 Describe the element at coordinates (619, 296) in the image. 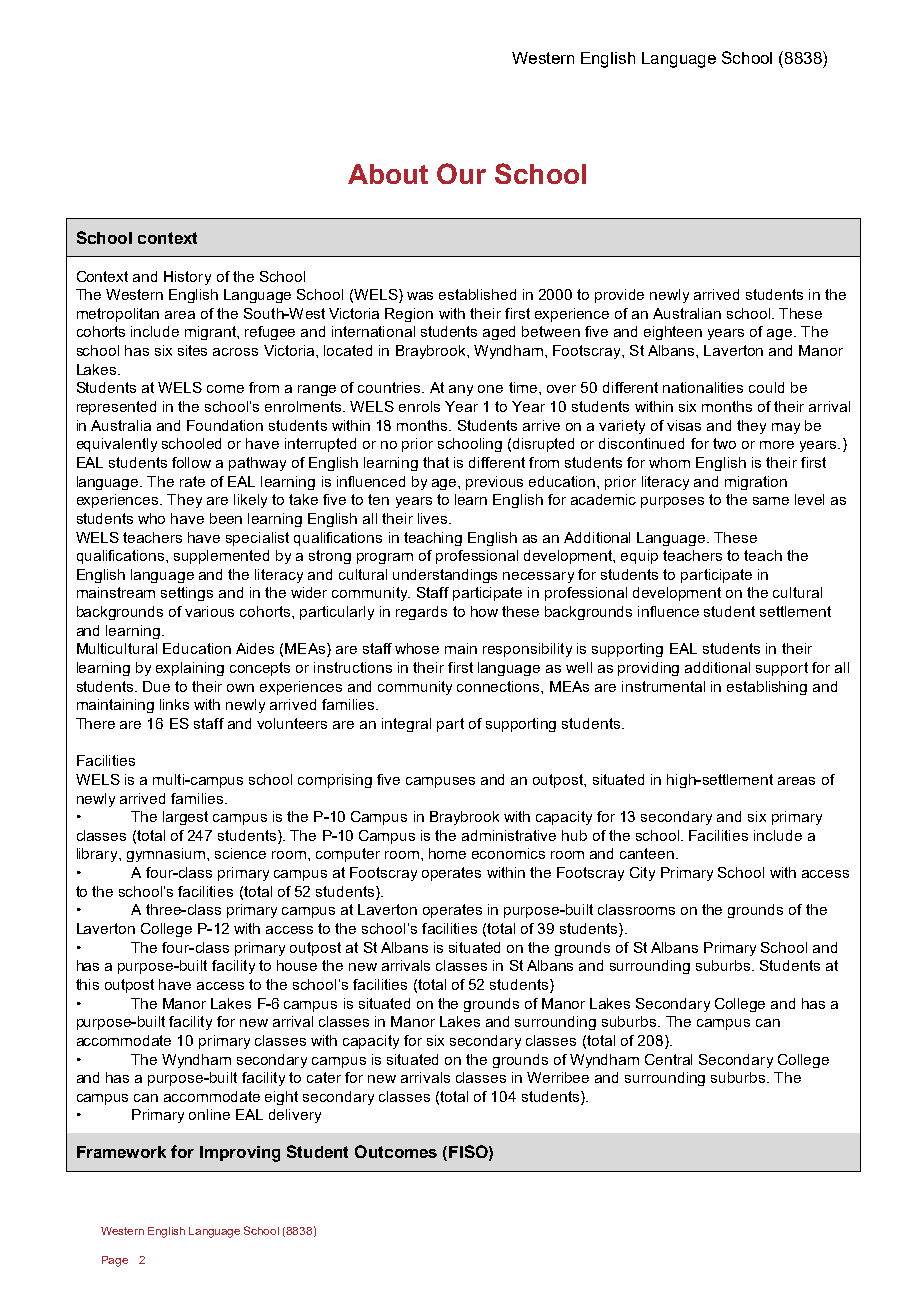

I see `provide` at that location.
